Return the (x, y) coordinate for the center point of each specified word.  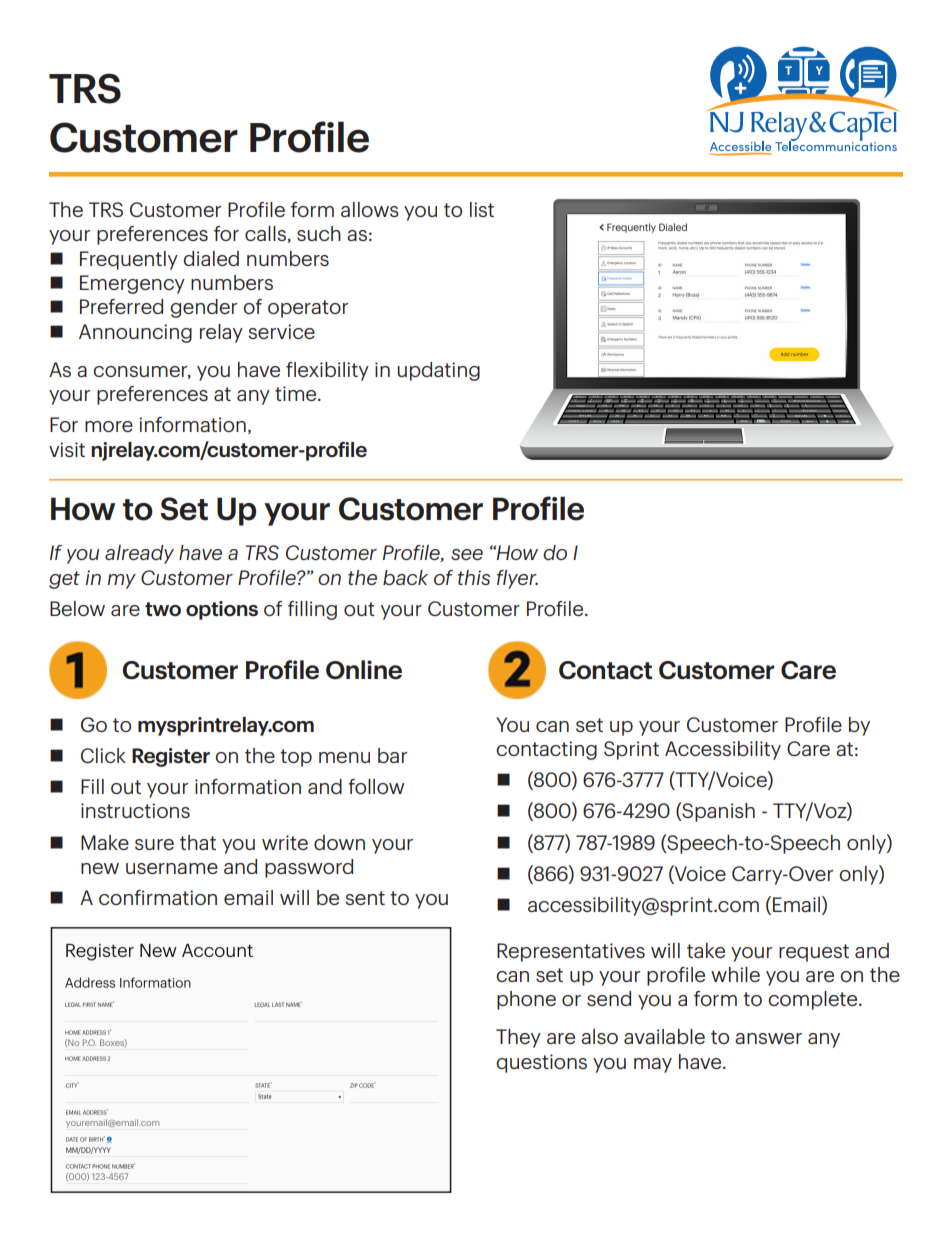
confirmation (158, 897)
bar (392, 755)
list (482, 209)
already (139, 554)
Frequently (129, 260)
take (706, 950)
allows (370, 209)
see (467, 554)
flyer (517, 579)
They (518, 1038)
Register (171, 757)
